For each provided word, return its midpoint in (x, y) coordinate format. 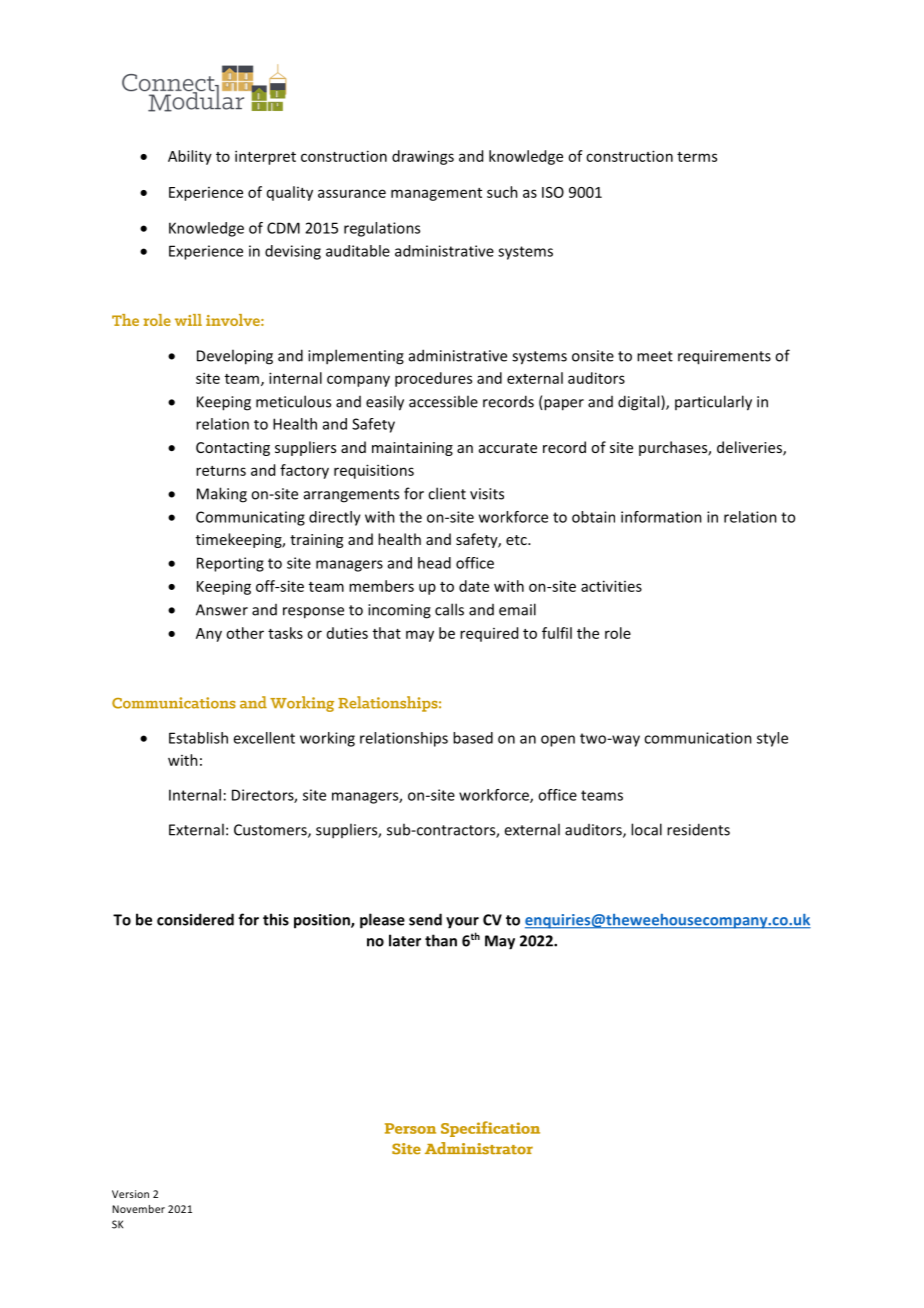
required (489, 634)
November (138, 1209)
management (436, 194)
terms (697, 157)
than (441, 940)
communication (698, 738)
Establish (198, 738)
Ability (190, 157)
